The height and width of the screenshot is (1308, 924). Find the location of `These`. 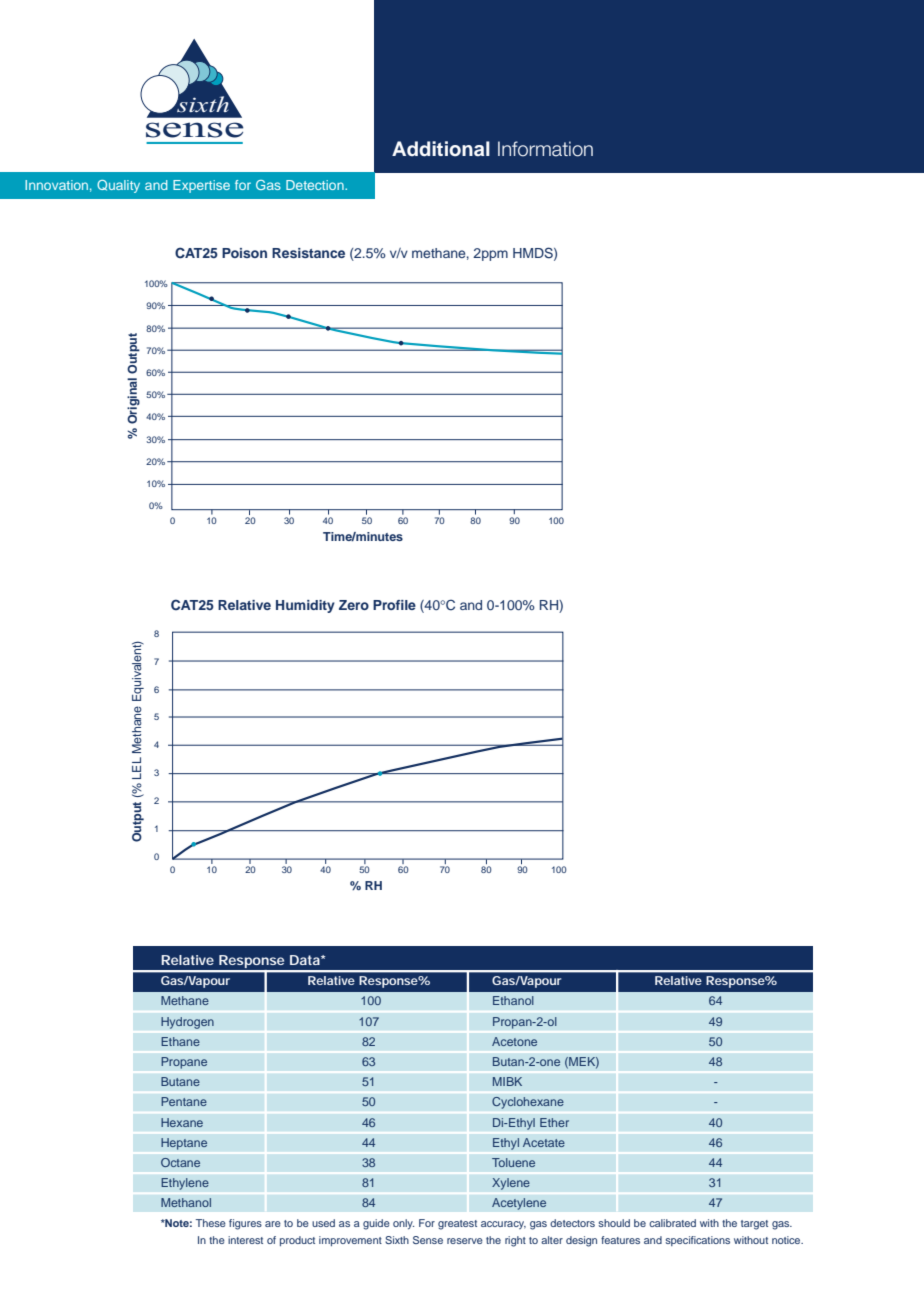

These is located at coordinates (211, 1223).
